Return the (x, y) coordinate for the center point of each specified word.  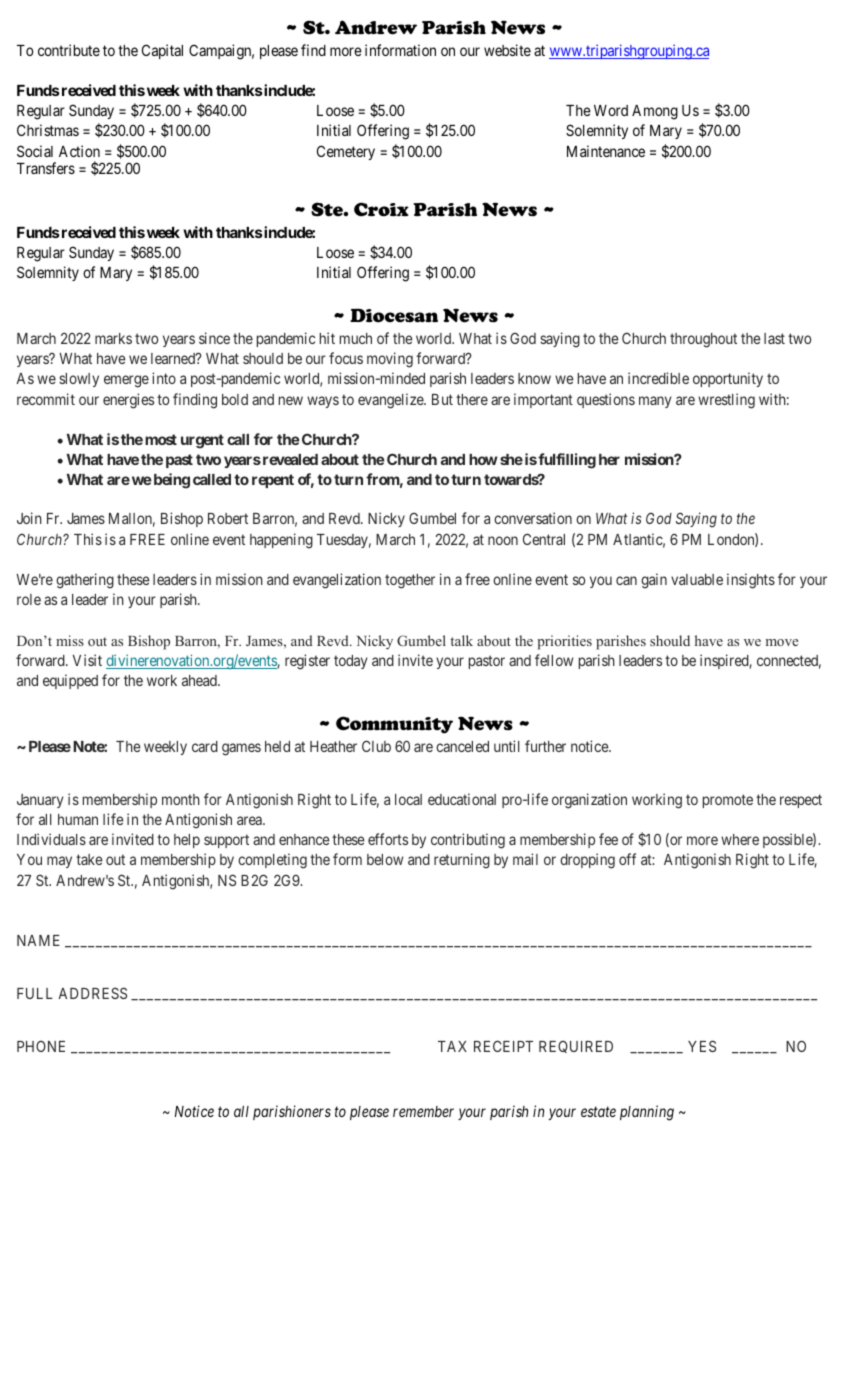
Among (655, 112)
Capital (162, 51)
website (507, 50)
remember (423, 1111)
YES (702, 1046)
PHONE (41, 1046)
